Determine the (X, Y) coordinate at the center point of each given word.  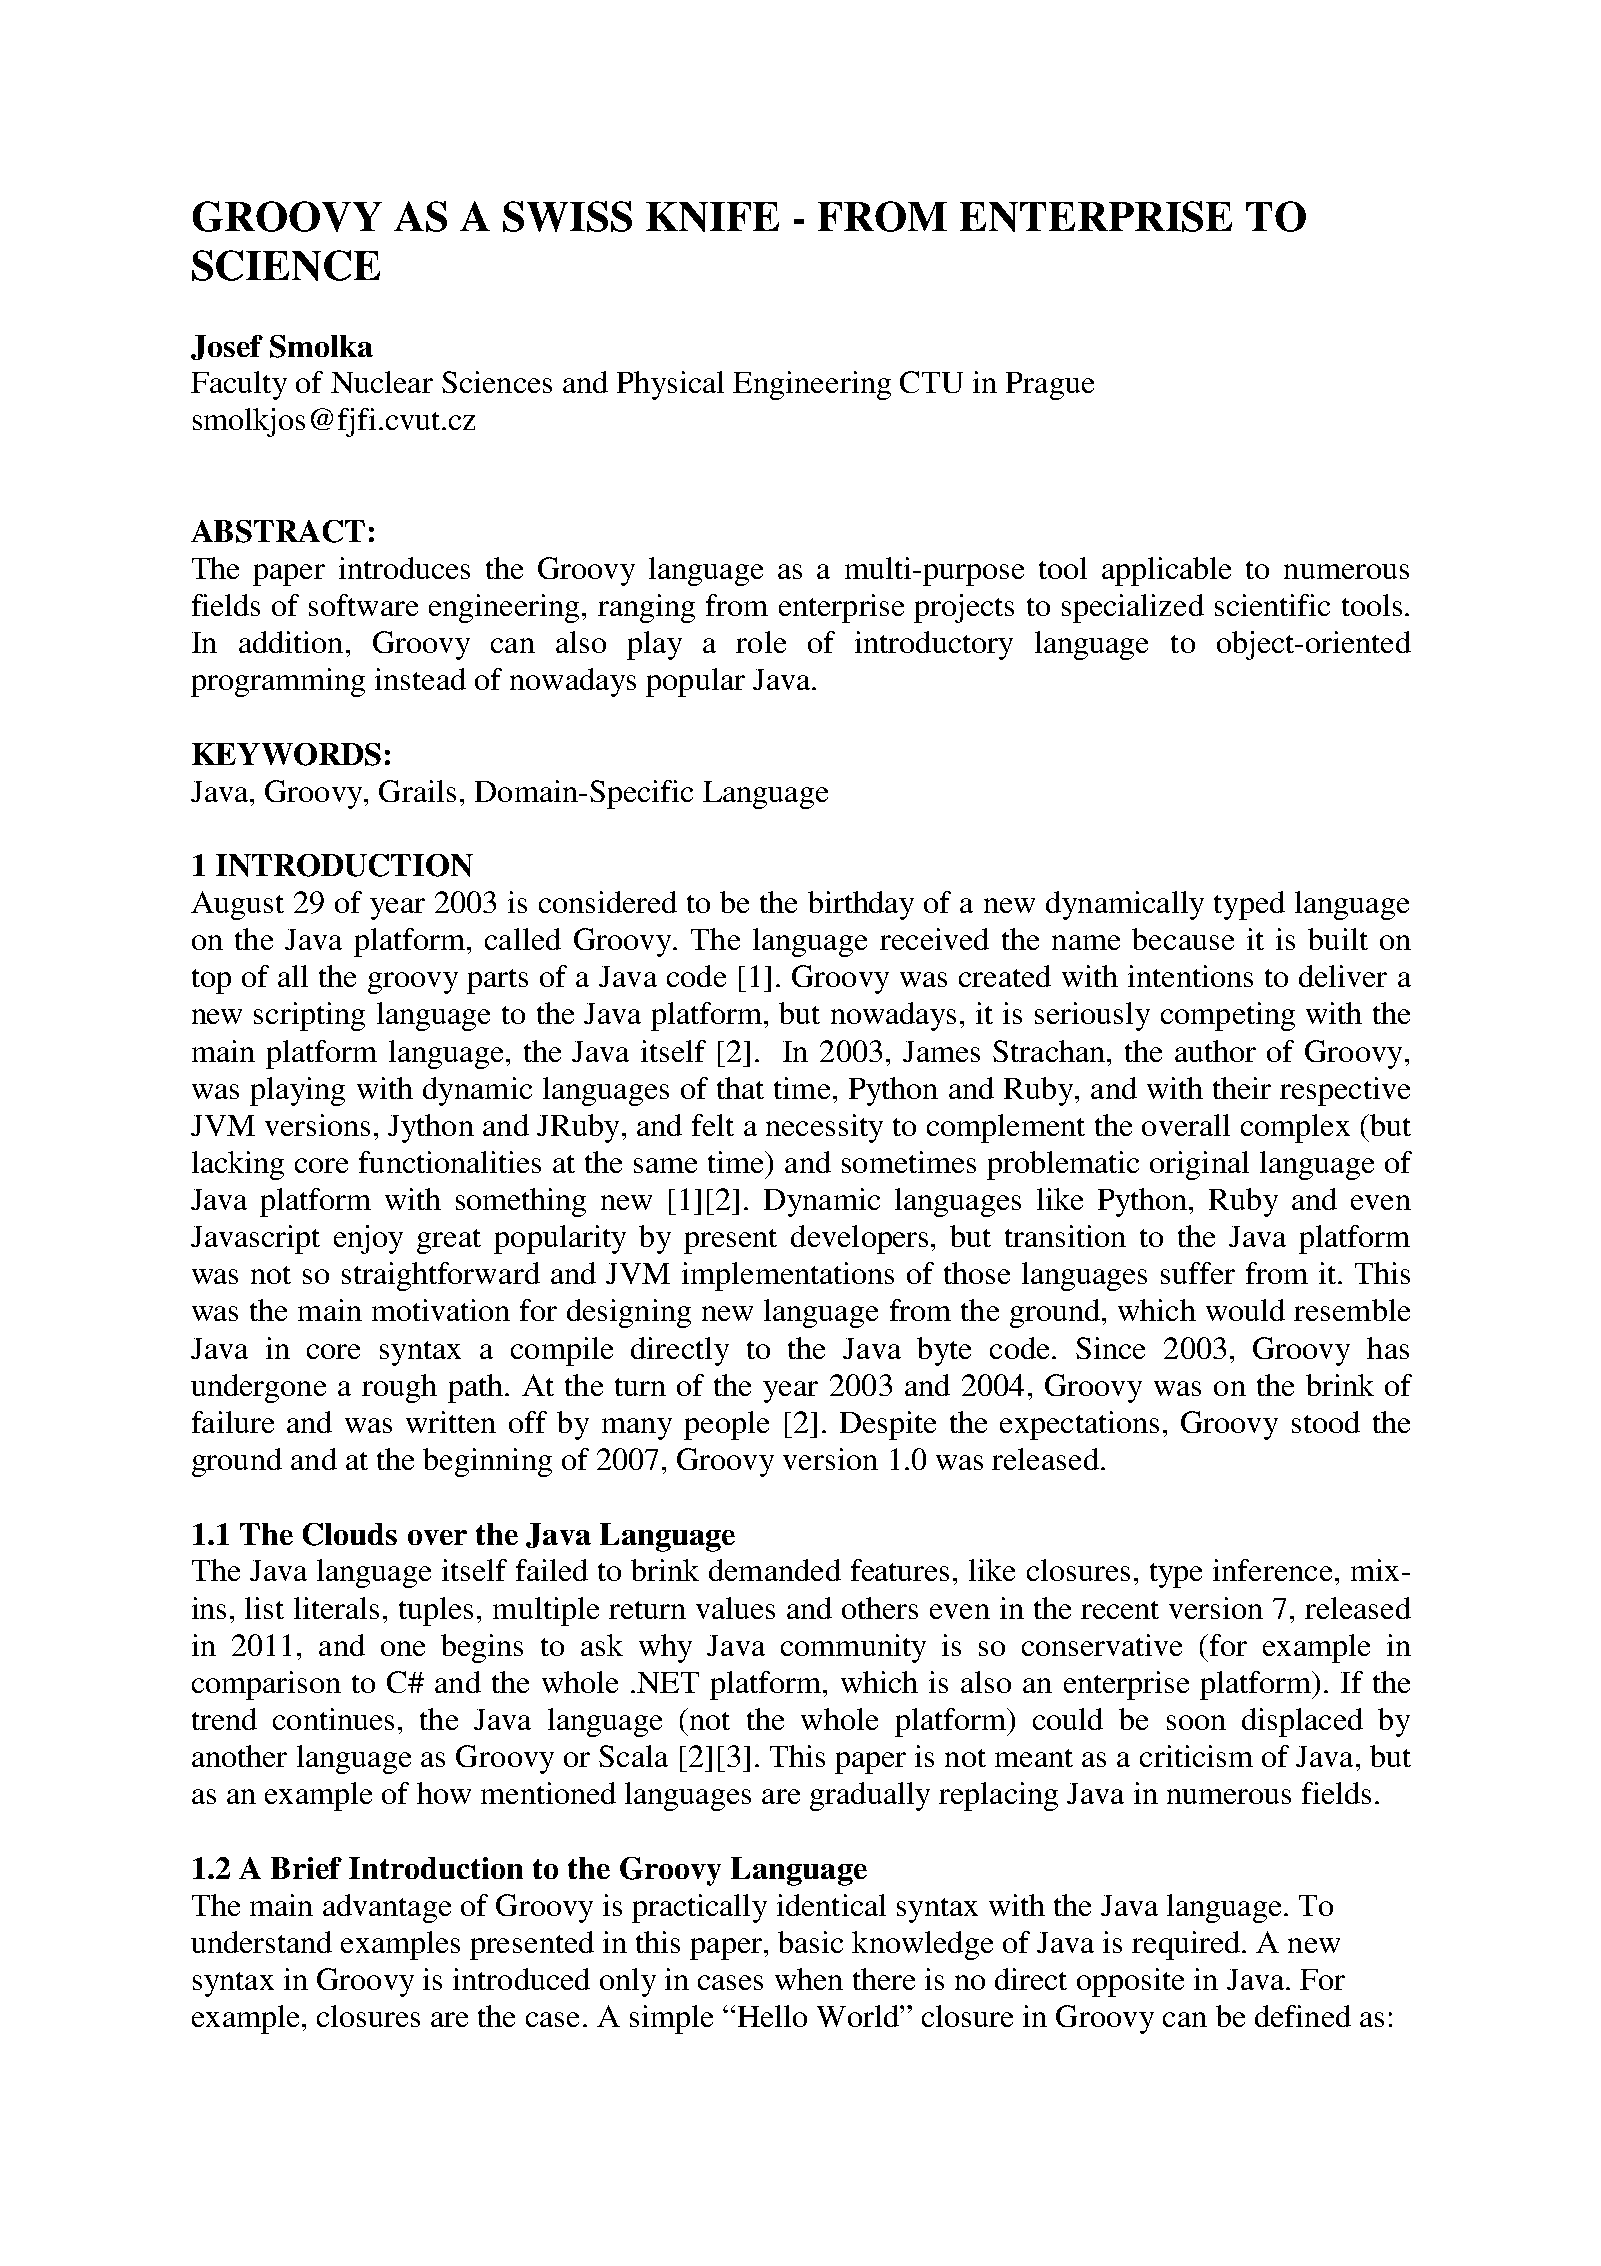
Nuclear (382, 382)
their (1242, 1088)
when (809, 1979)
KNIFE (712, 217)
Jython (431, 1128)
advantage (387, 1908)
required (1186, 1945)
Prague (1050, 386)
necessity (824, 1128)
